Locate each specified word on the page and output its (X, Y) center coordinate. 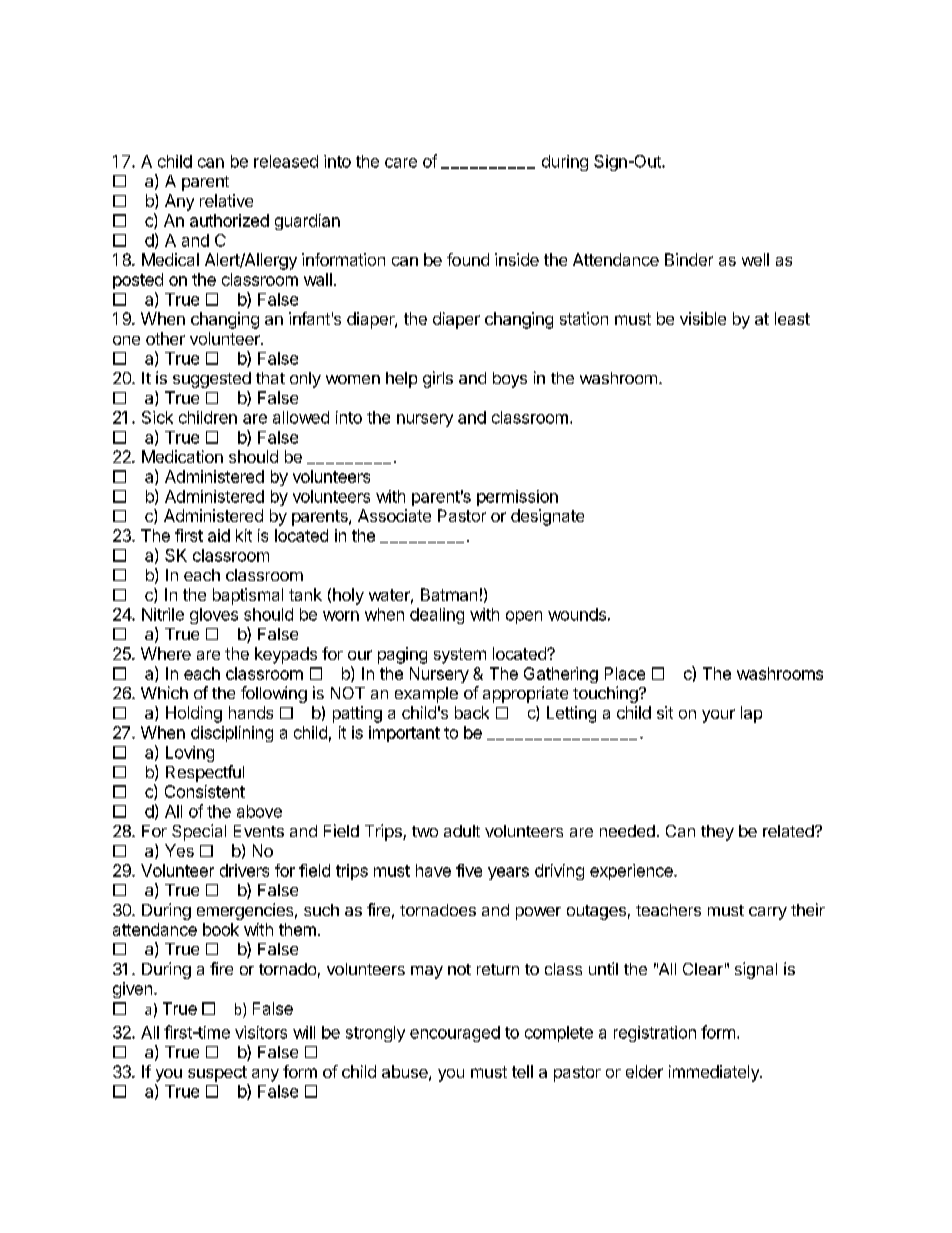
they (717, 833)
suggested (212, 380)
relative (226, 200)
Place (625, 673)
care (401, 163)
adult (462, 831)
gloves (214, 616)
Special (199, 832)
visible (703, 318)
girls (438, 379)
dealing (437, 616)
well (755, 259)
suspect (217, 1074)
